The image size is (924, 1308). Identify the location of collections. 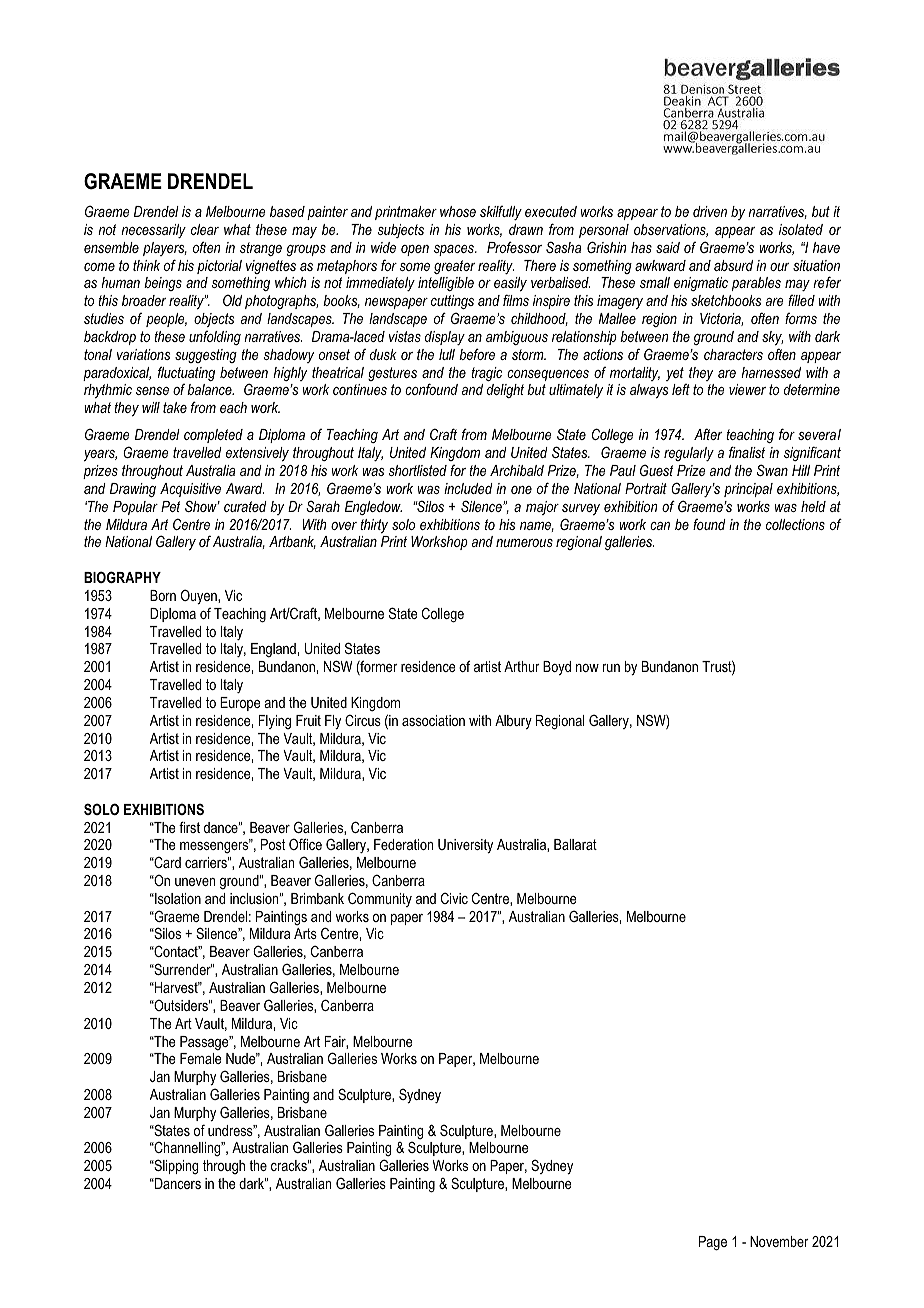
(795, 524).
